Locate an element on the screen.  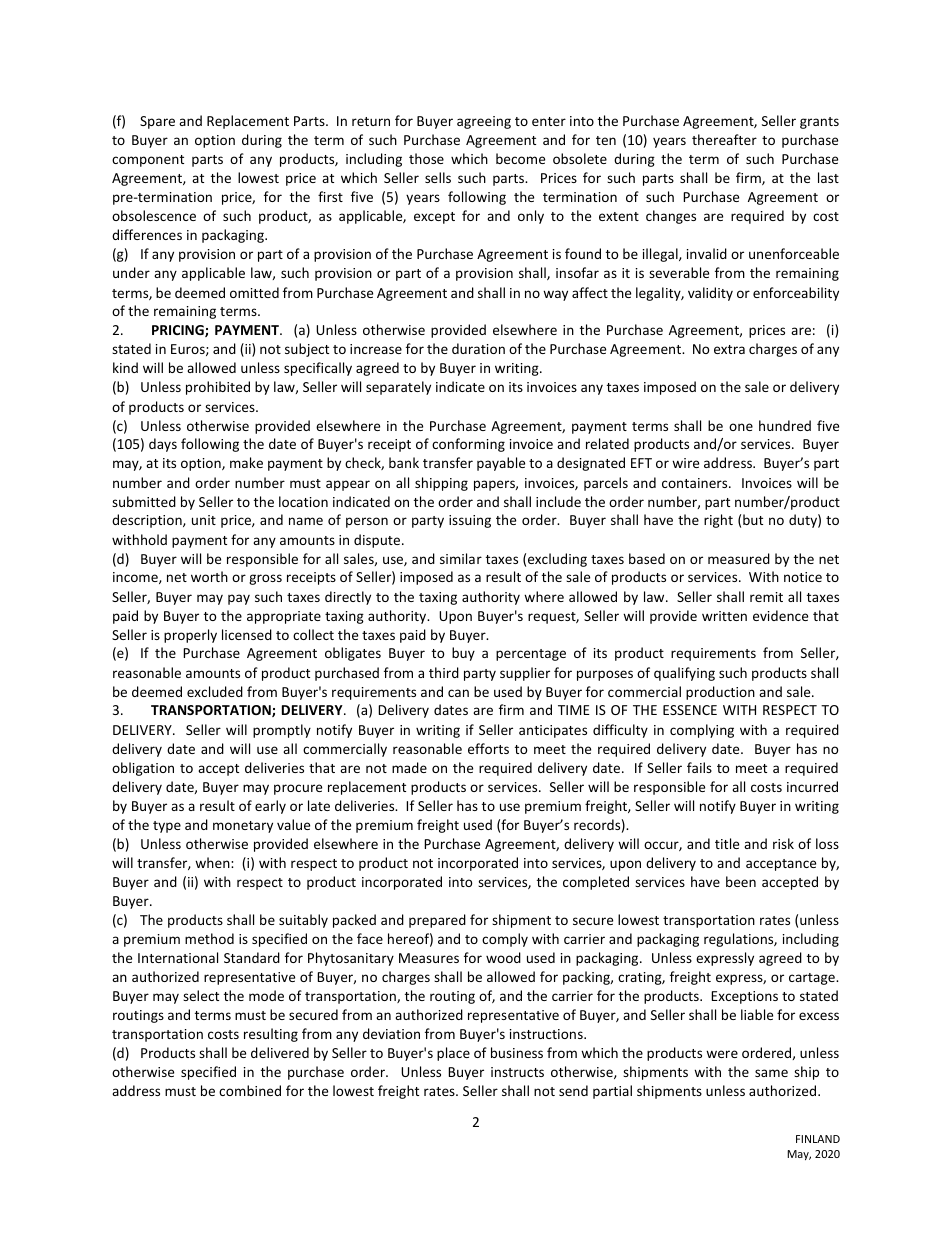
thereafter is located at coordinates (724, 139).
